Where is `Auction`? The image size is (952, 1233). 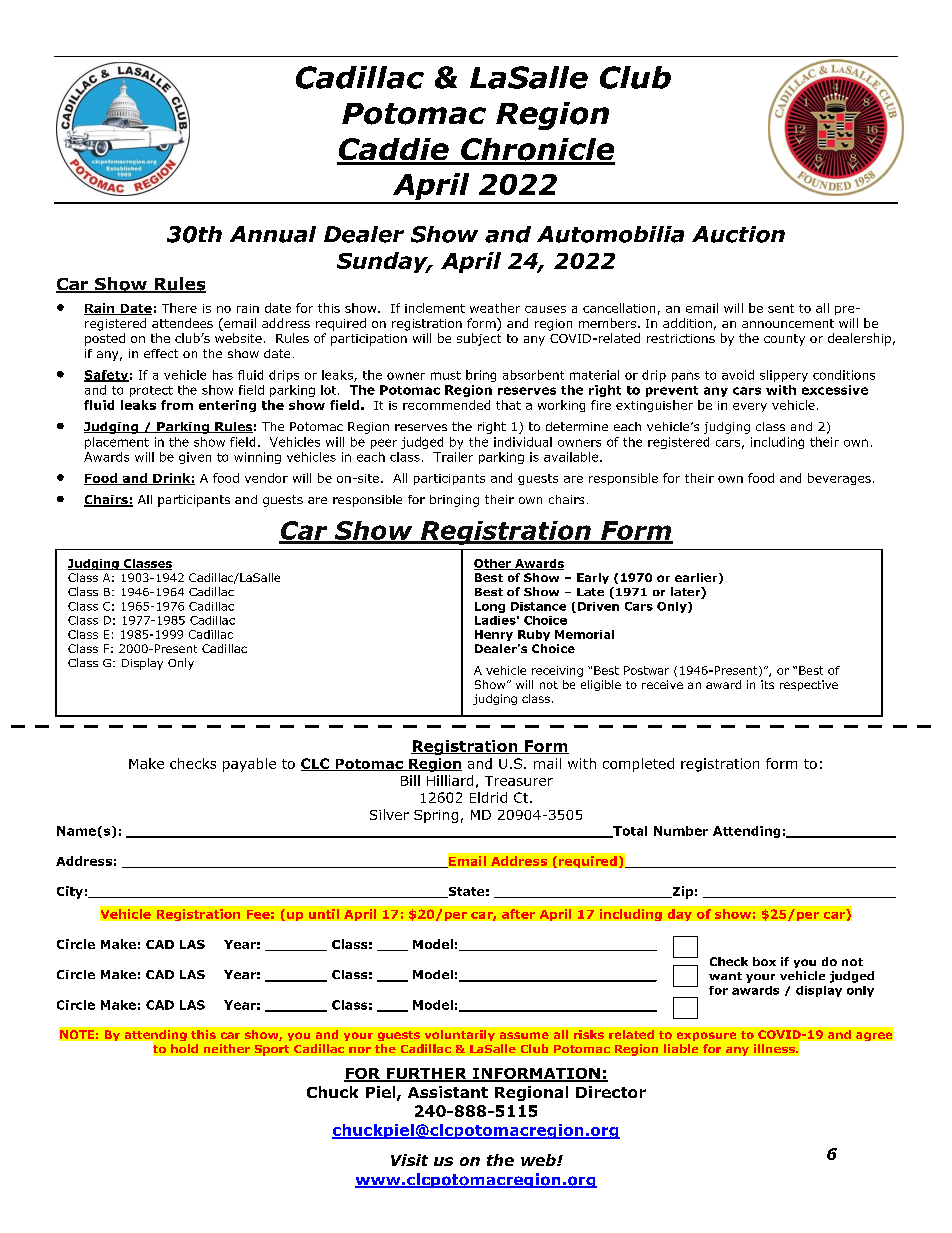 Auction is located at coordinates (738, 234).
